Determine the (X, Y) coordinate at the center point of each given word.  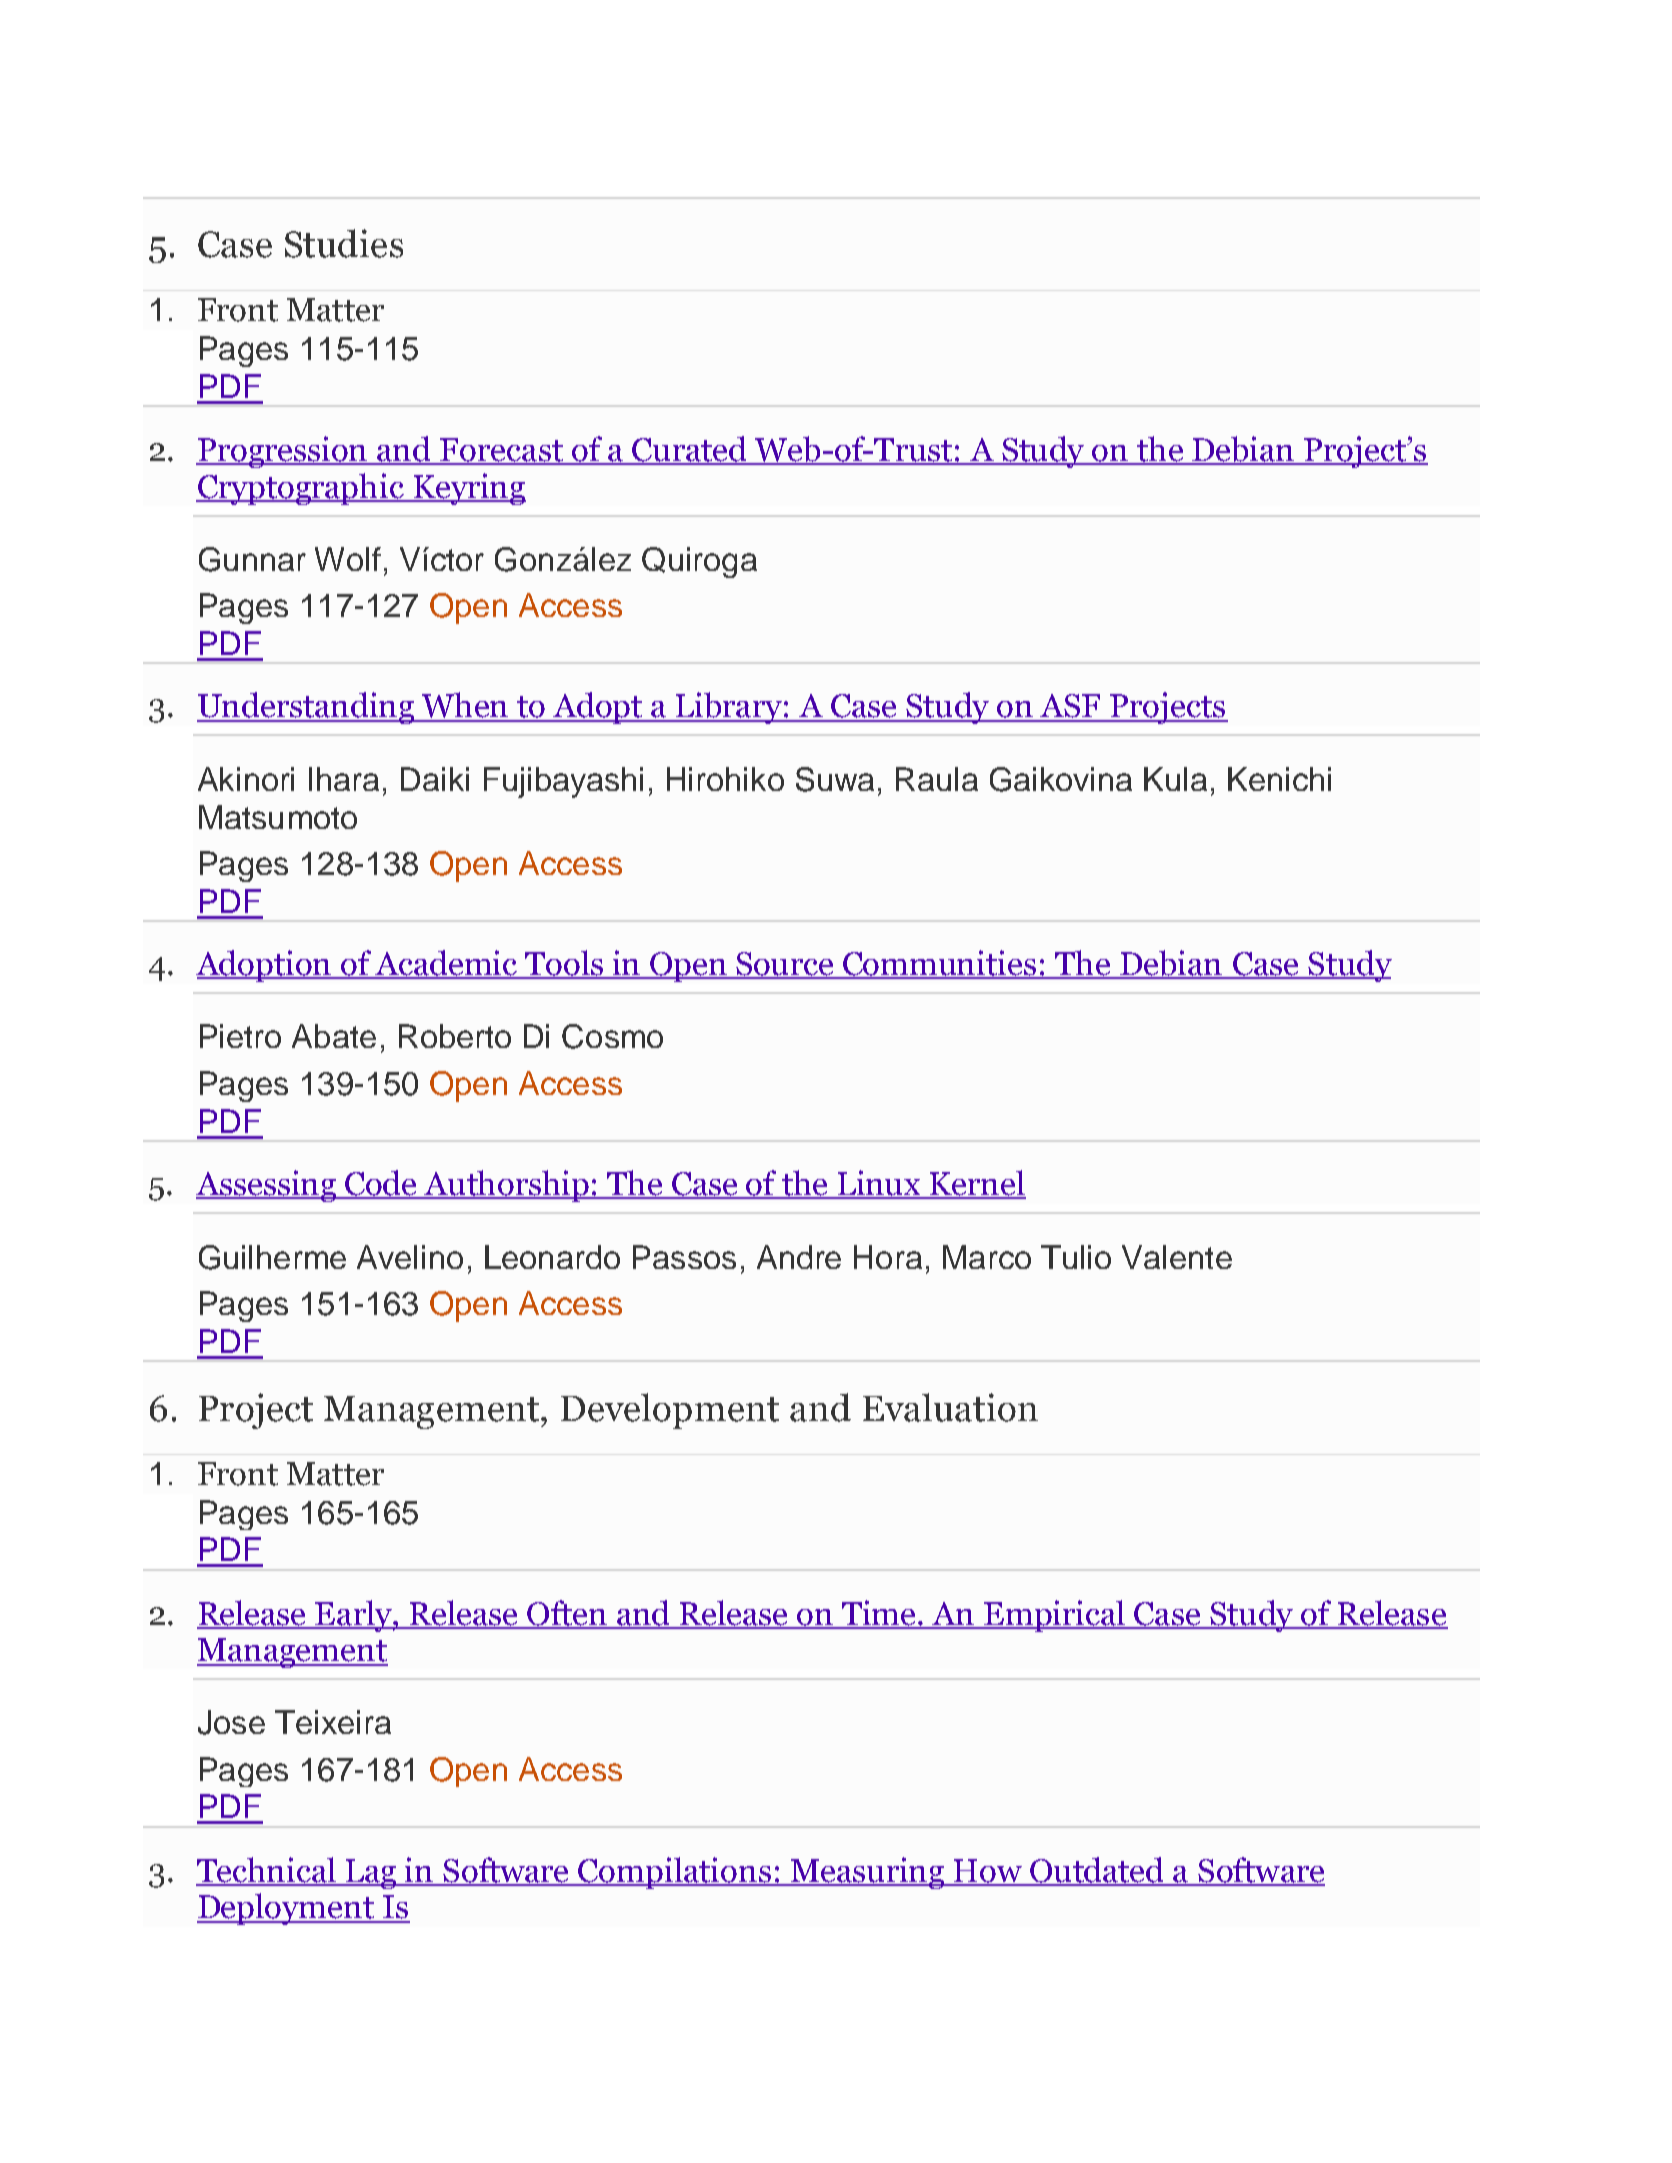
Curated (689, 450)
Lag (371, 1874)
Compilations (674, 1873)
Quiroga (699, 562)
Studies (344, 243)
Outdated (1097, 1871)
